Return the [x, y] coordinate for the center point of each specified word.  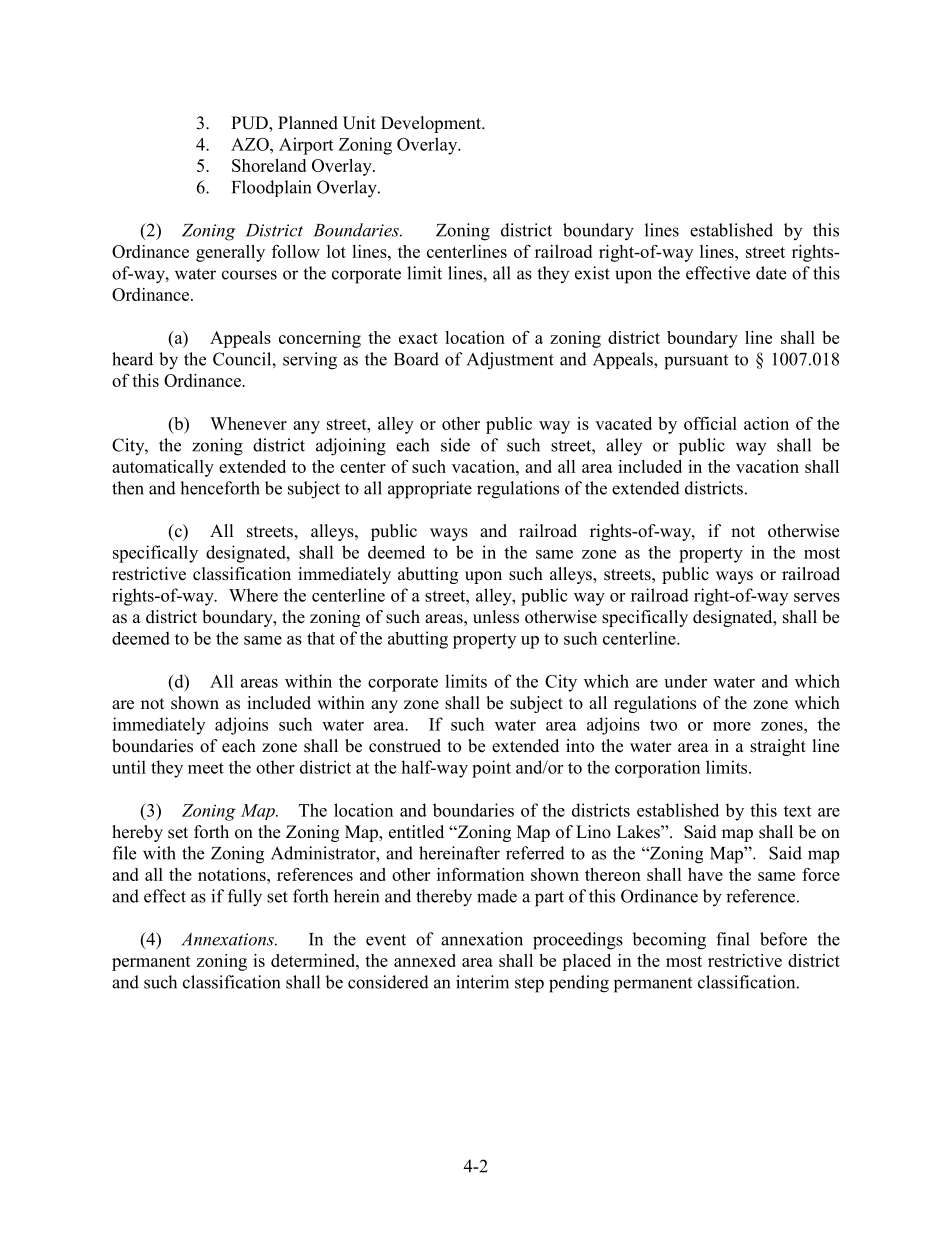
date [771, 273]
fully [245, 898]
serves [817, 597]
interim [482, 982]
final [733, 939]
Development [432, 124]
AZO [251, 144]
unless [496, 617]
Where [253, 595]
